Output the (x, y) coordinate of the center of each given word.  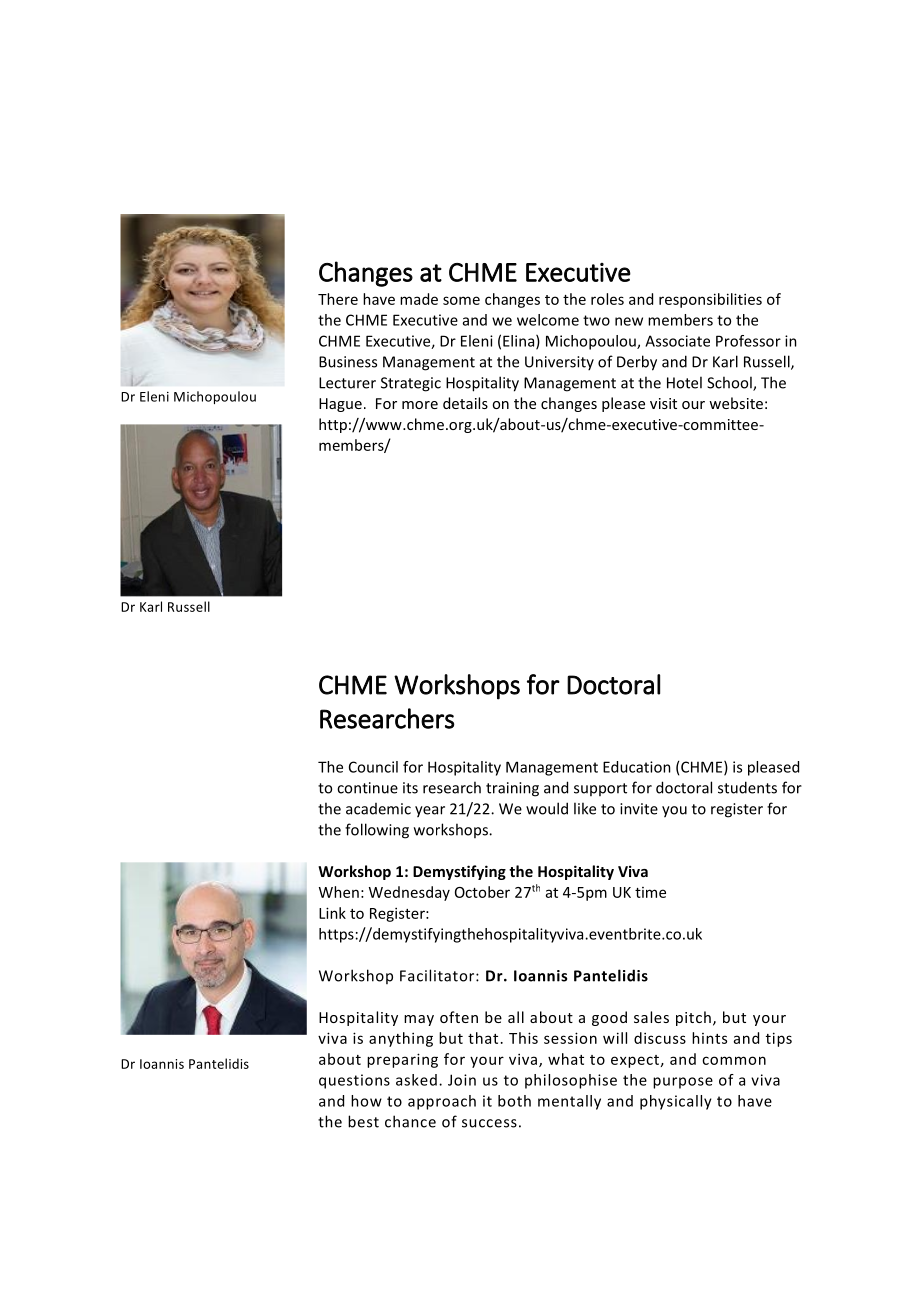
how (366, 1101)
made (419, 299)
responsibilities (710, 300)
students (747, 787)
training (512, 789)
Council (373, 767)
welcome (548, 320)
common (734, 1060)
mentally (569, 1102)
